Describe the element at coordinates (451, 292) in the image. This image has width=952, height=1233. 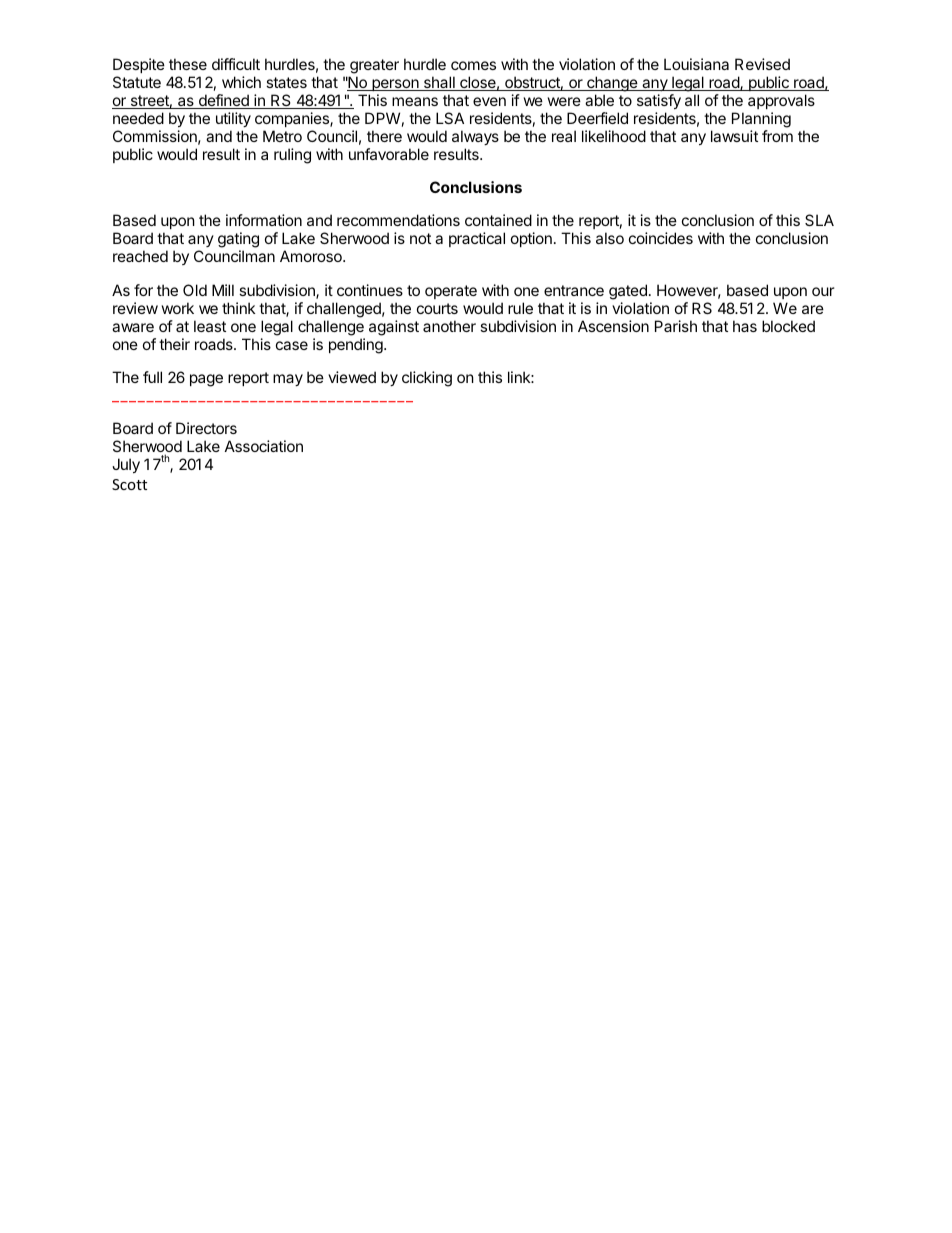
I see `operate` at that location.
